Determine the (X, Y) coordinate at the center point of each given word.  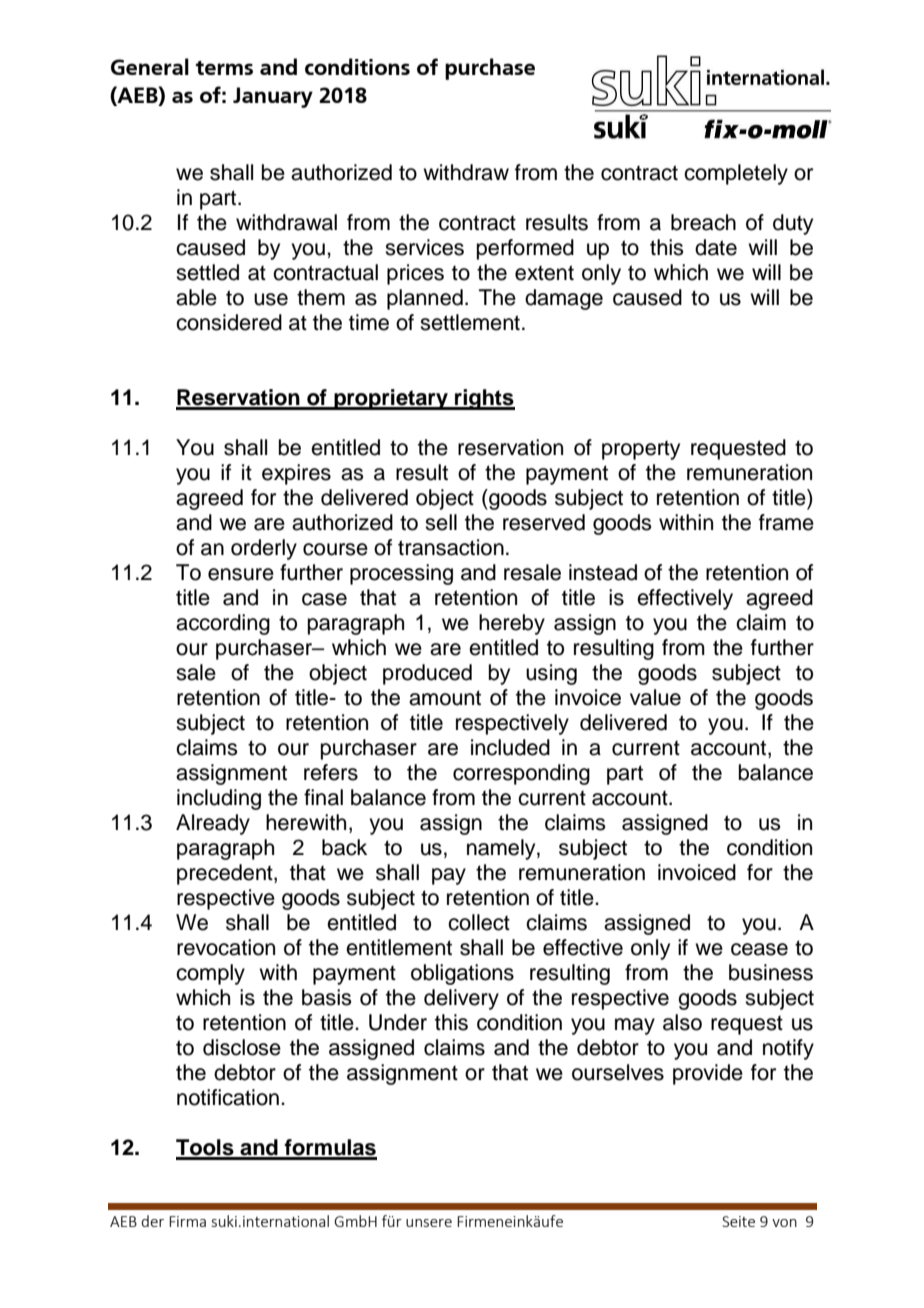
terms (224, 68)
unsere (429, 1223)
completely (736, 174)
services (424, 247)
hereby (512, 624)
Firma (187, 1221)
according (223, 624)
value (655, 697)
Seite (738, 1221)
